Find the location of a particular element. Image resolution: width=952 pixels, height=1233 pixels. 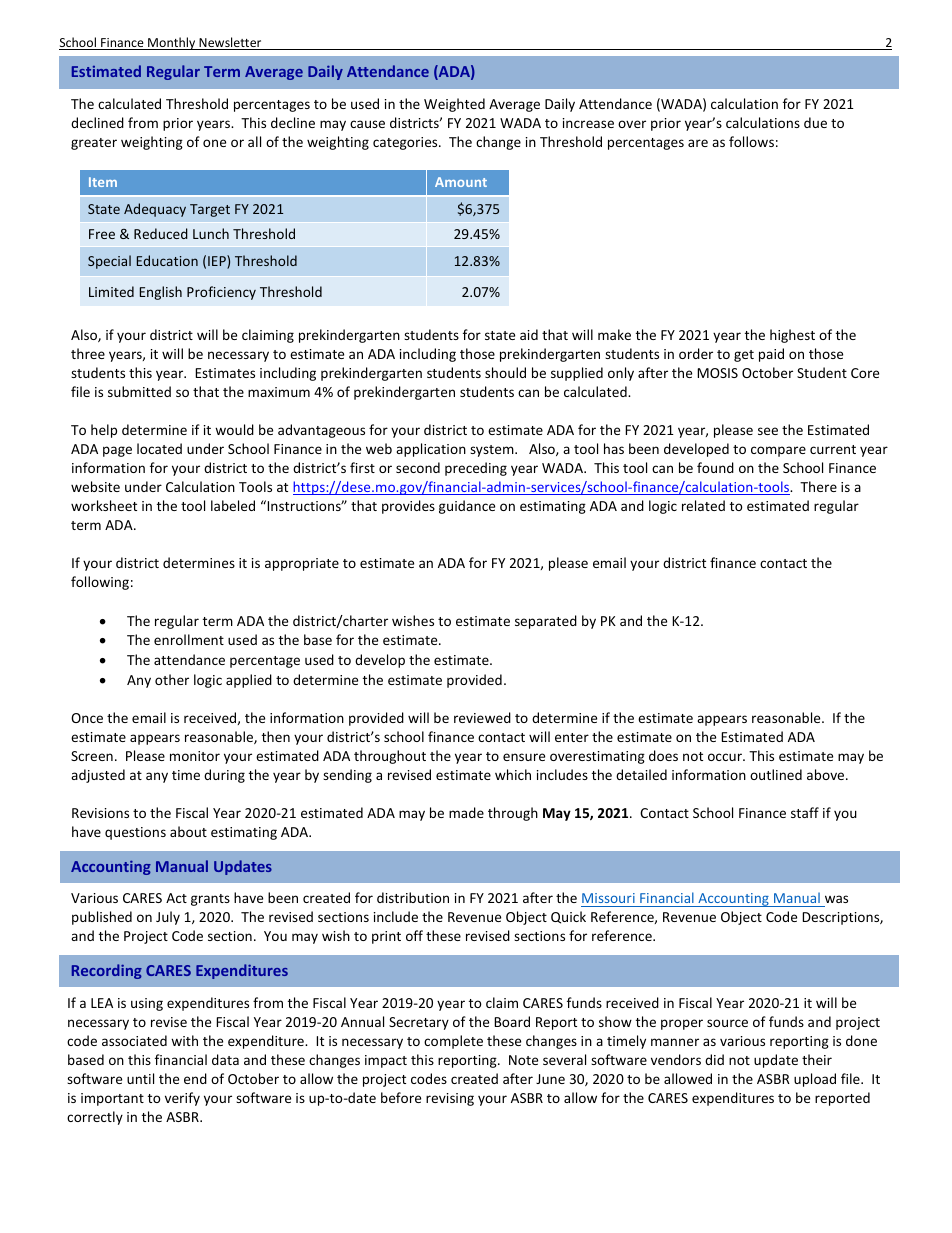

following is located at coordinates (100, 583).
